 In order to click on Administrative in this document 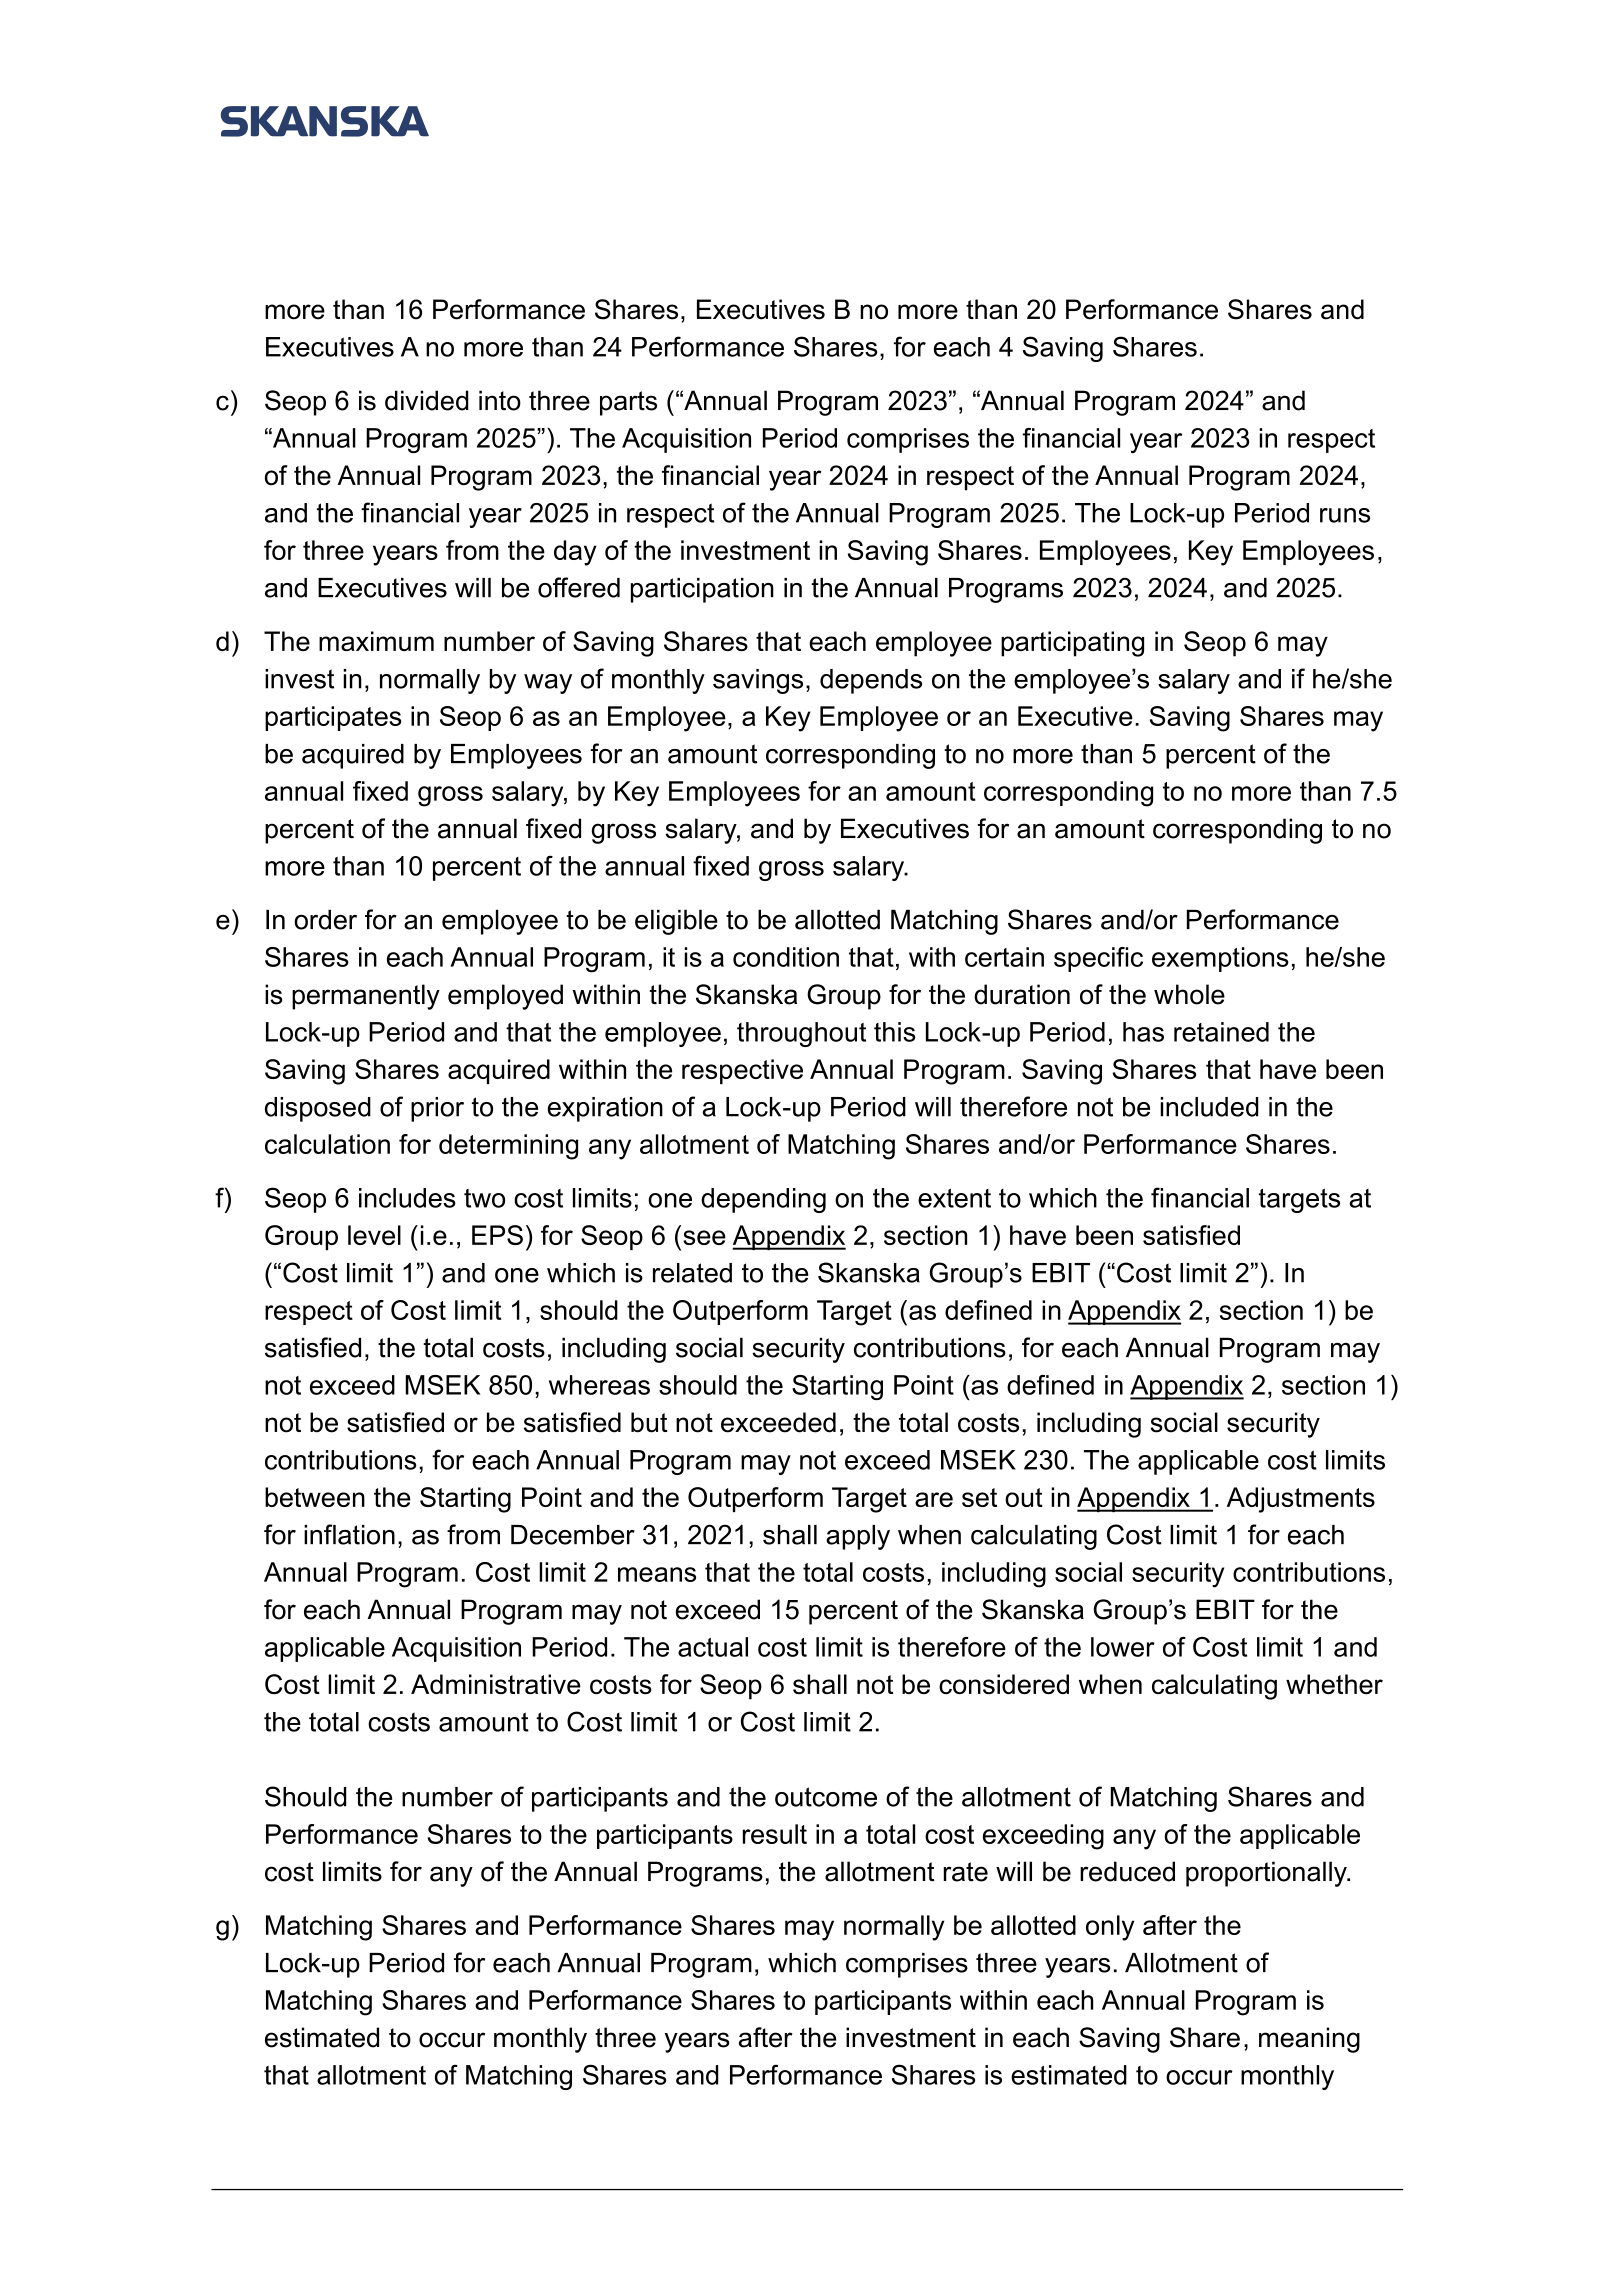, I will do `click(496, 1684)`.
